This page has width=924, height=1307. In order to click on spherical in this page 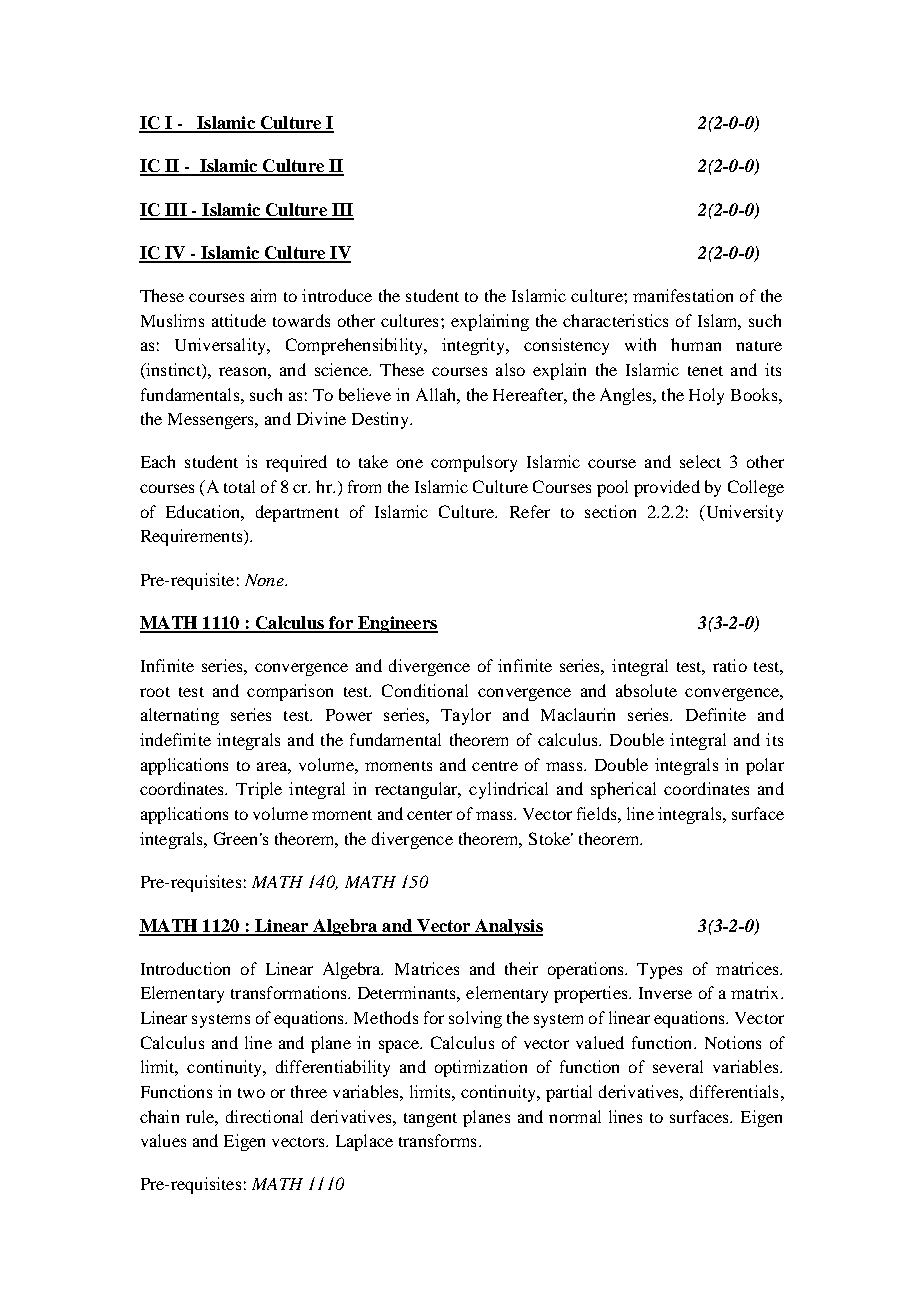, I will do `click(623, 790)`.
